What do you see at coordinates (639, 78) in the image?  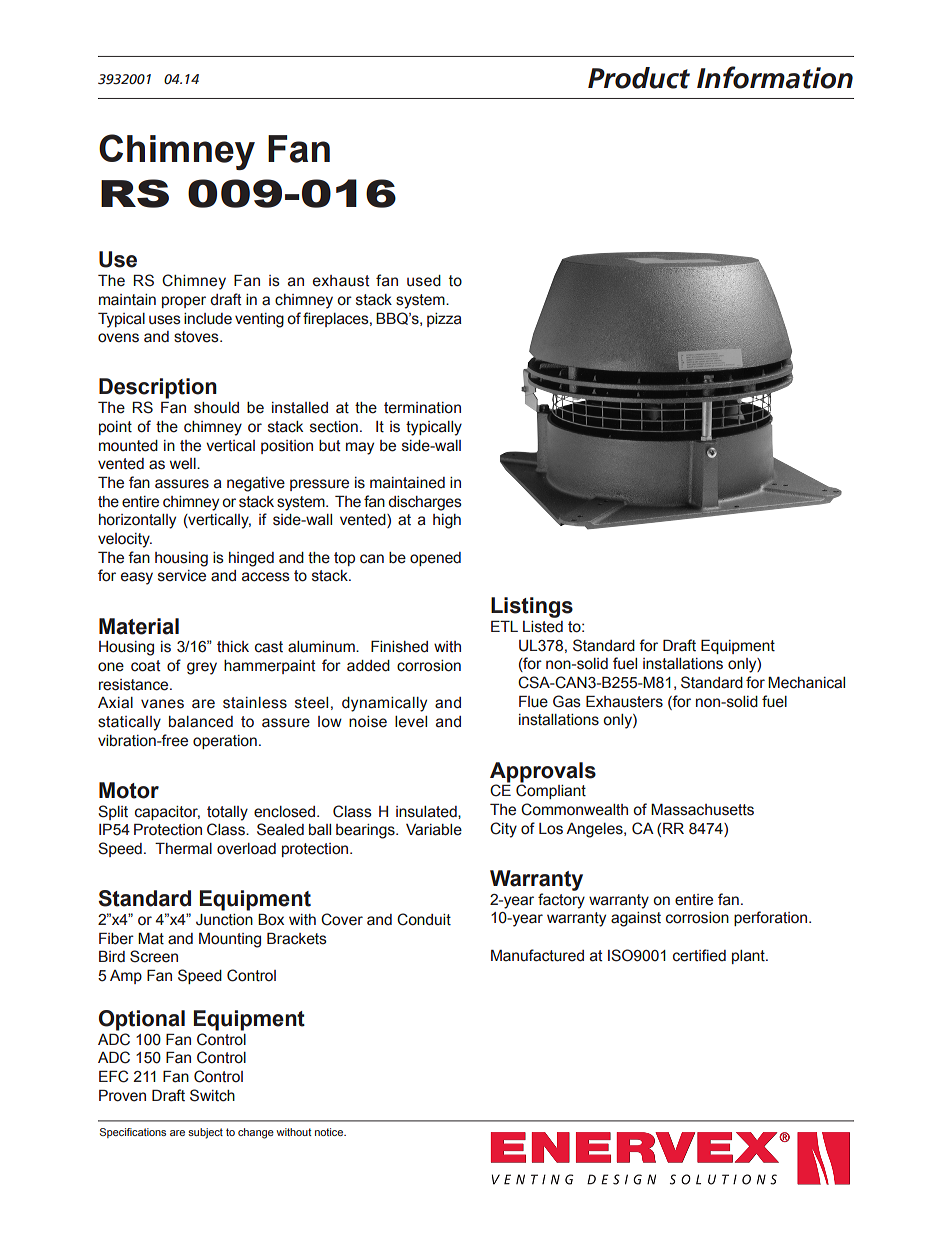 I see `Product` at bounding box center [639, 78].
